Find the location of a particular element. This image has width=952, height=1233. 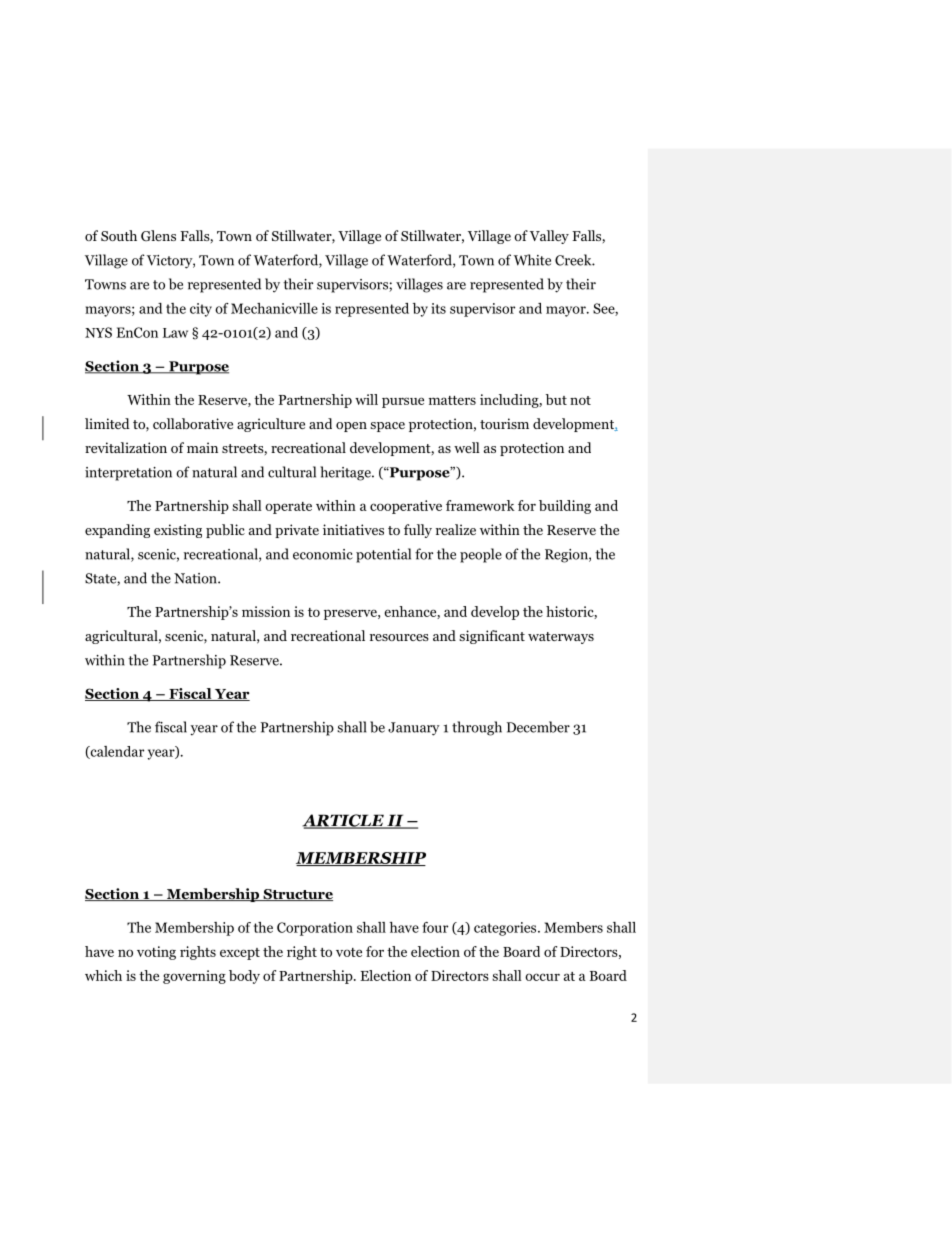

framework is located at coordinates (480, 505).
